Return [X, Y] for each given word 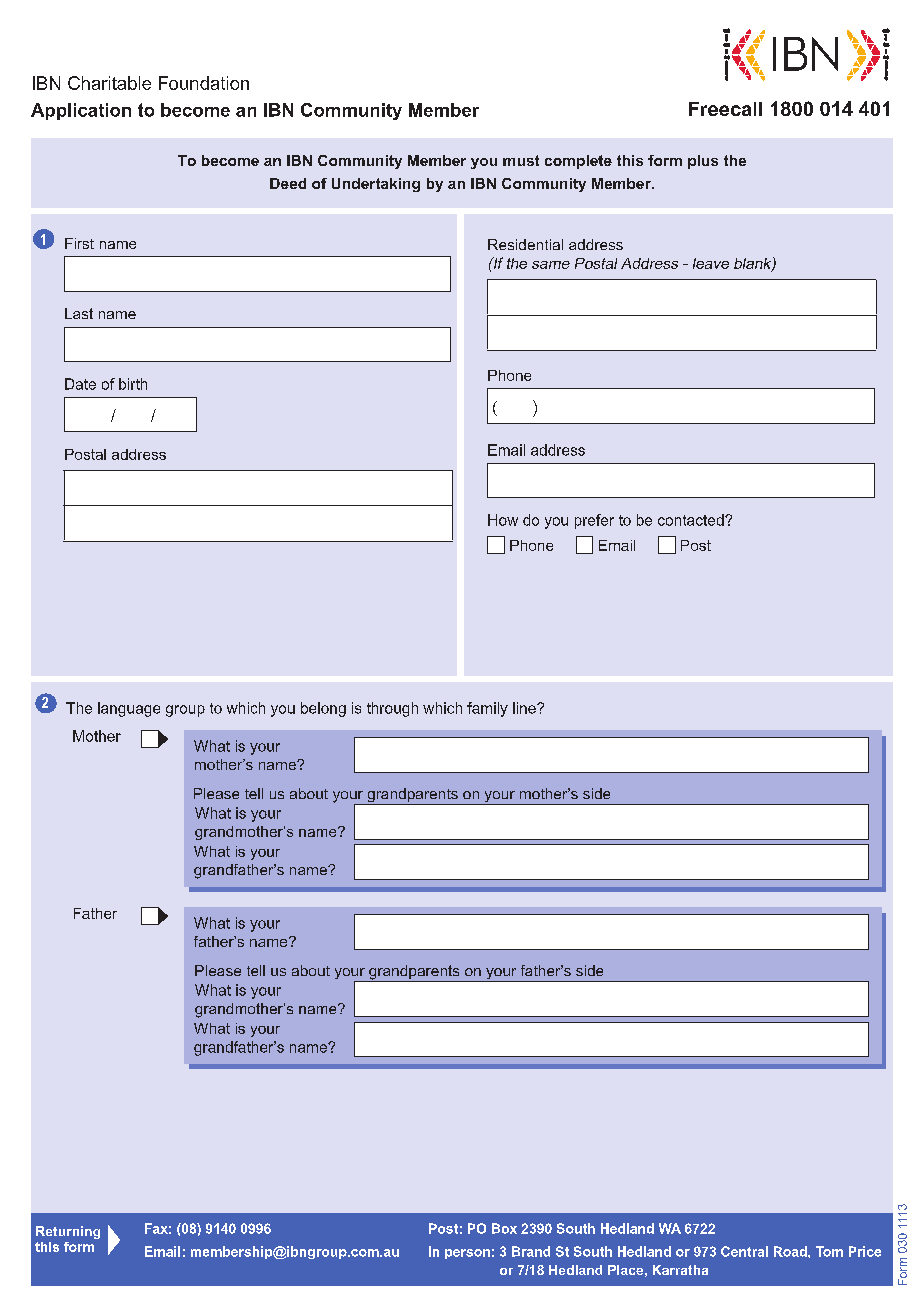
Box [504, 1228]
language [129, 709]
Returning [68, 1232]
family [487, 709]
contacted [692, 520]
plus [703, 162]
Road [791, 1251]
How [503, 520]
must [521, 160]
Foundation [204, 83]
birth [133, 384]
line [525, 708]
